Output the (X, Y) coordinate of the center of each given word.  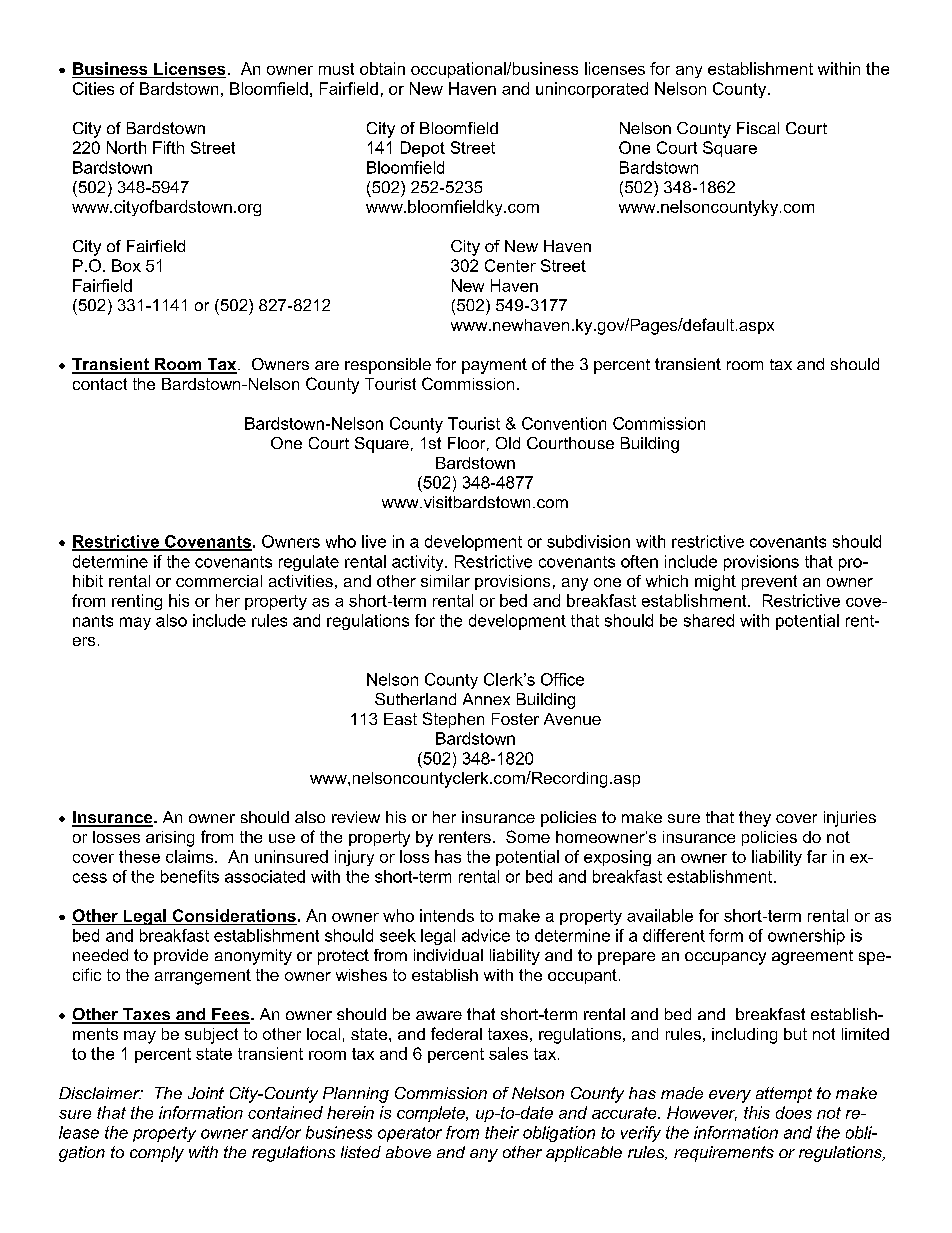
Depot (423, 149)
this (757, 1112)
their (502, 1132)
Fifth (168, 147)
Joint (206, 1093)
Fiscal (758, 128)
